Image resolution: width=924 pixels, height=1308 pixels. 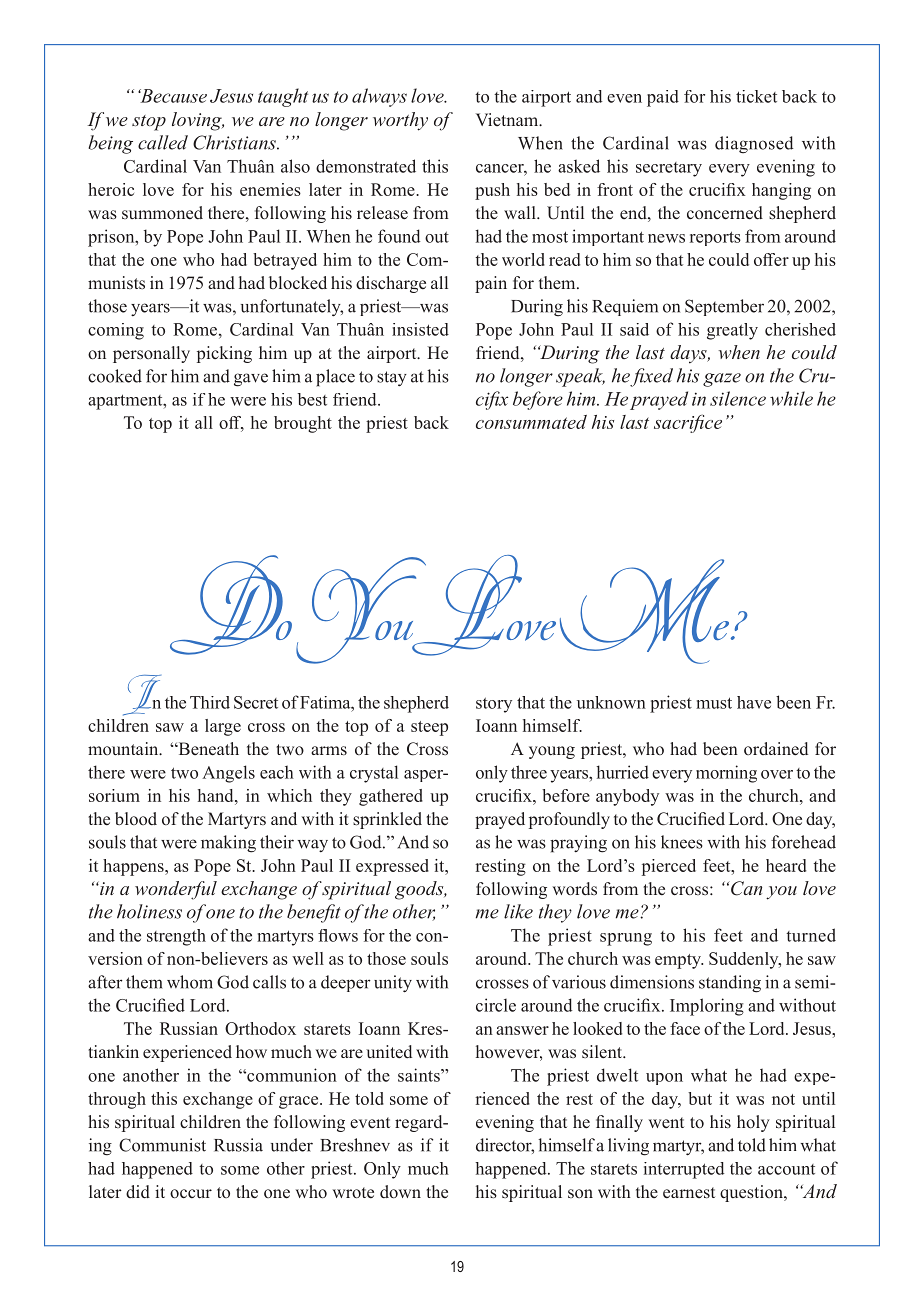 What do you see at coordinates (508, 119) in the screenshot?
I see `Vietnam` at bounding box center [508, 119].
